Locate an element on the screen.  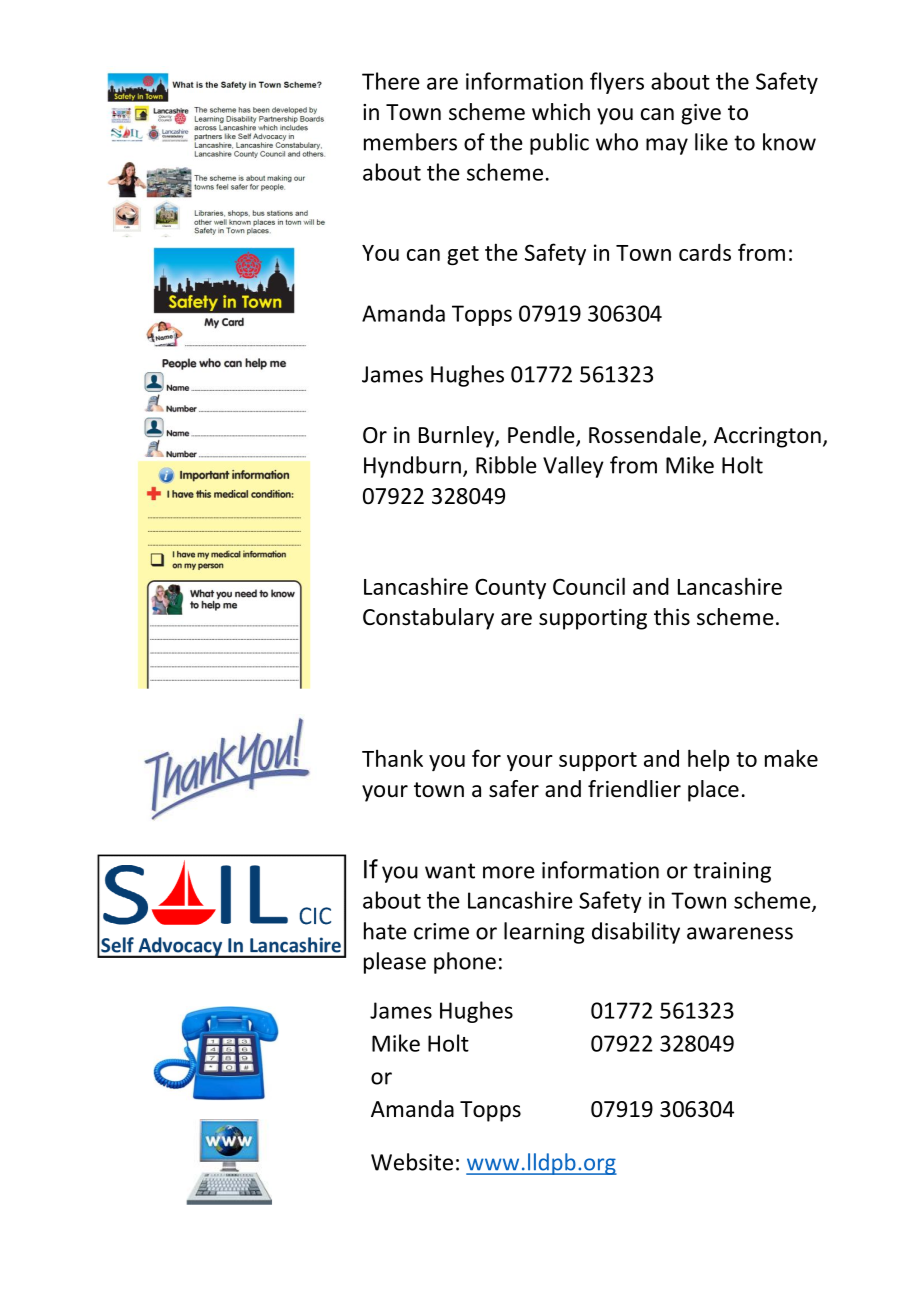
which is located at coordinates (561, 112).
